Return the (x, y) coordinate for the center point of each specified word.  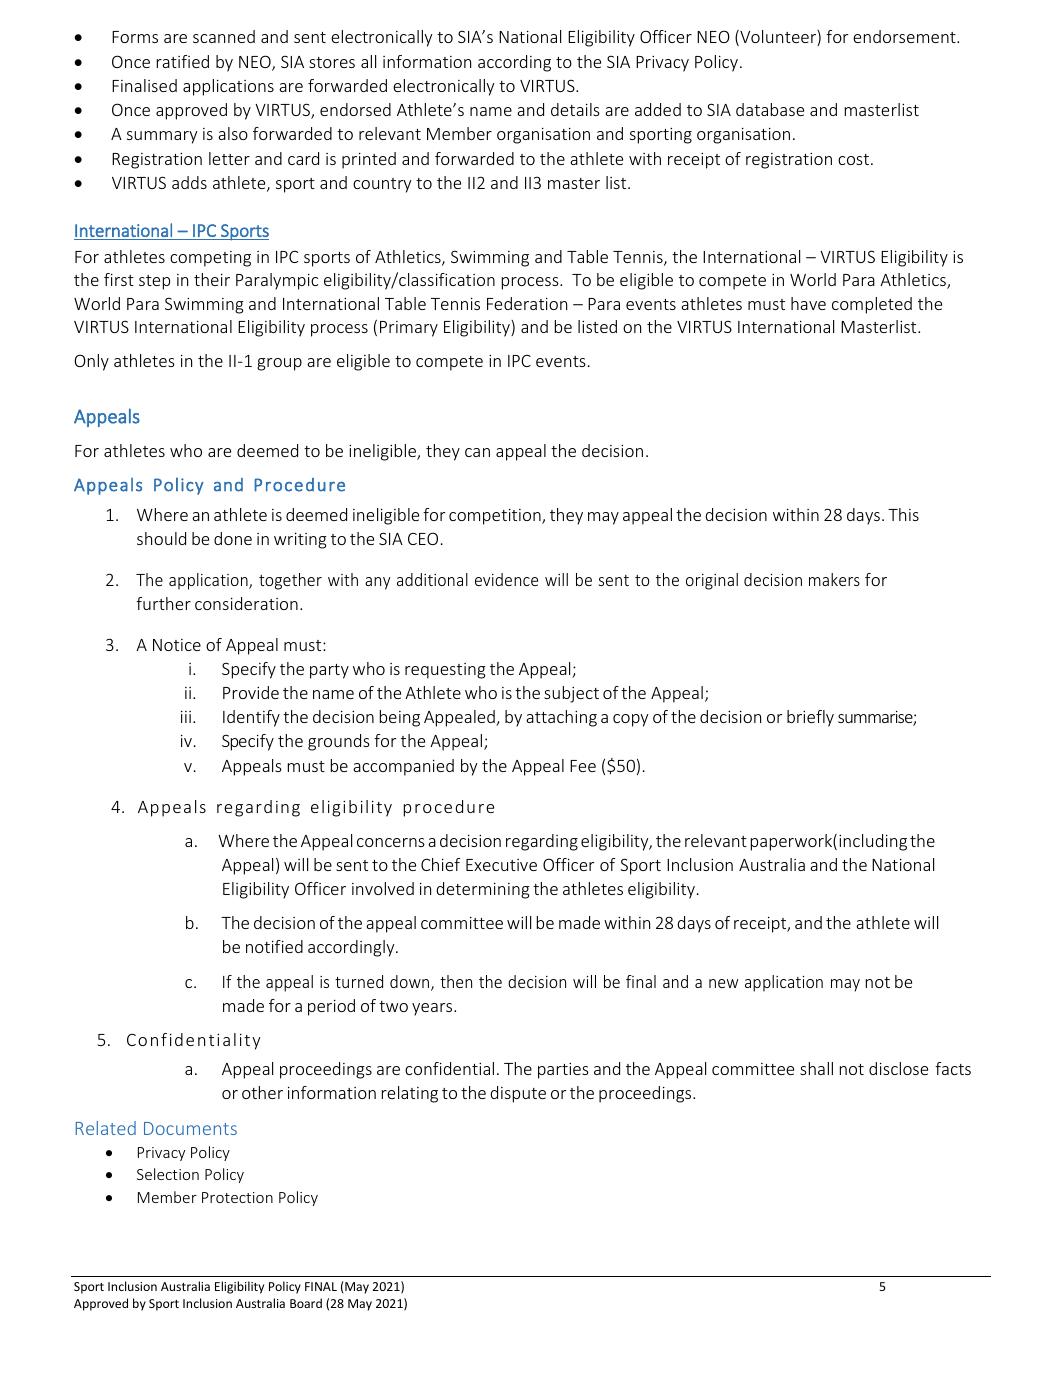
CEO (423, 538)
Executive (501, 865)
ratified (183, 61)
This (903, 514)
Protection (237, 1197)
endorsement (905, 36)
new (723, 983)
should (161, 538)
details (575, 109)
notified (274, 946)
